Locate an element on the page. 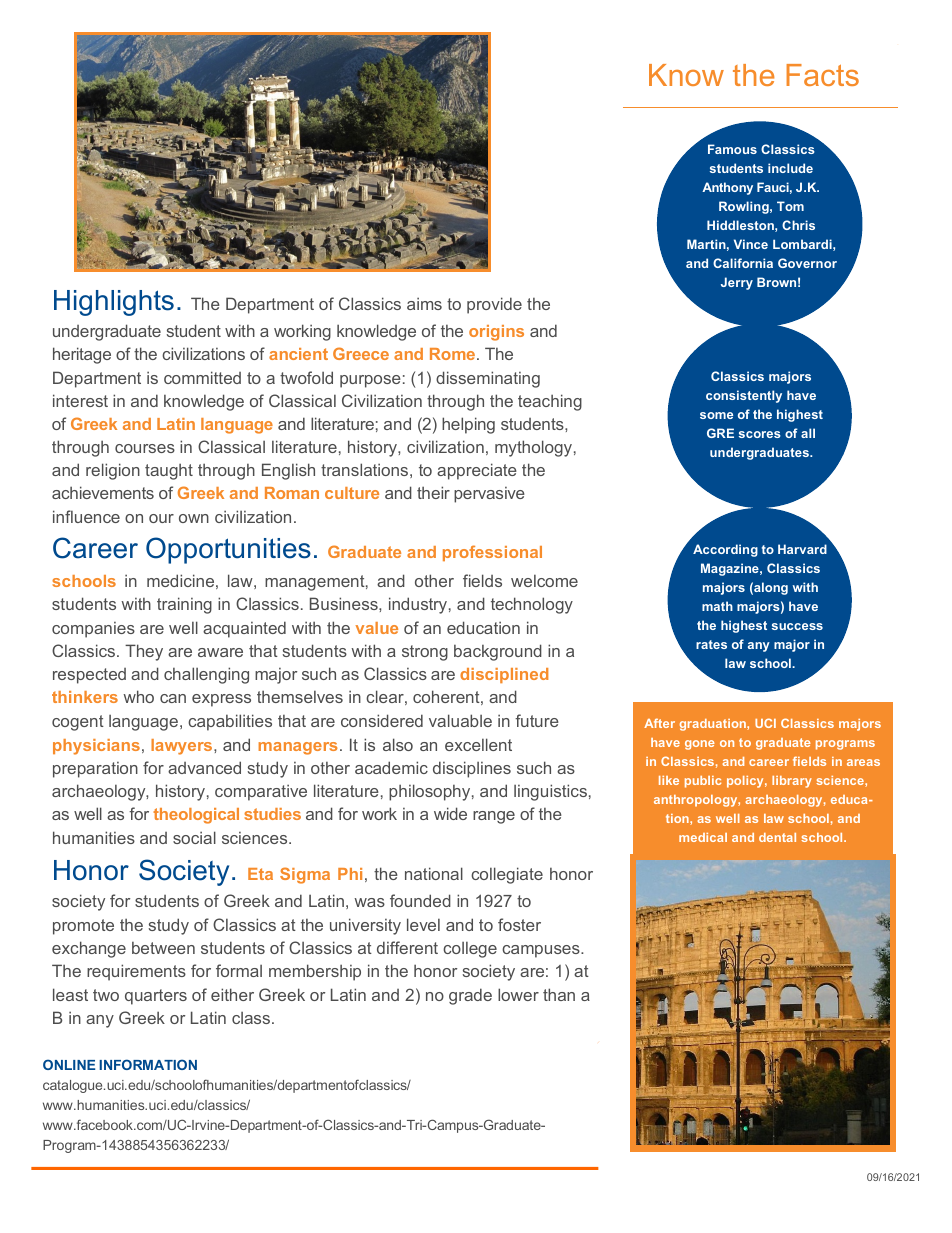 This page has width=952, height=1233. gone is located at coordinates (700, 745).
